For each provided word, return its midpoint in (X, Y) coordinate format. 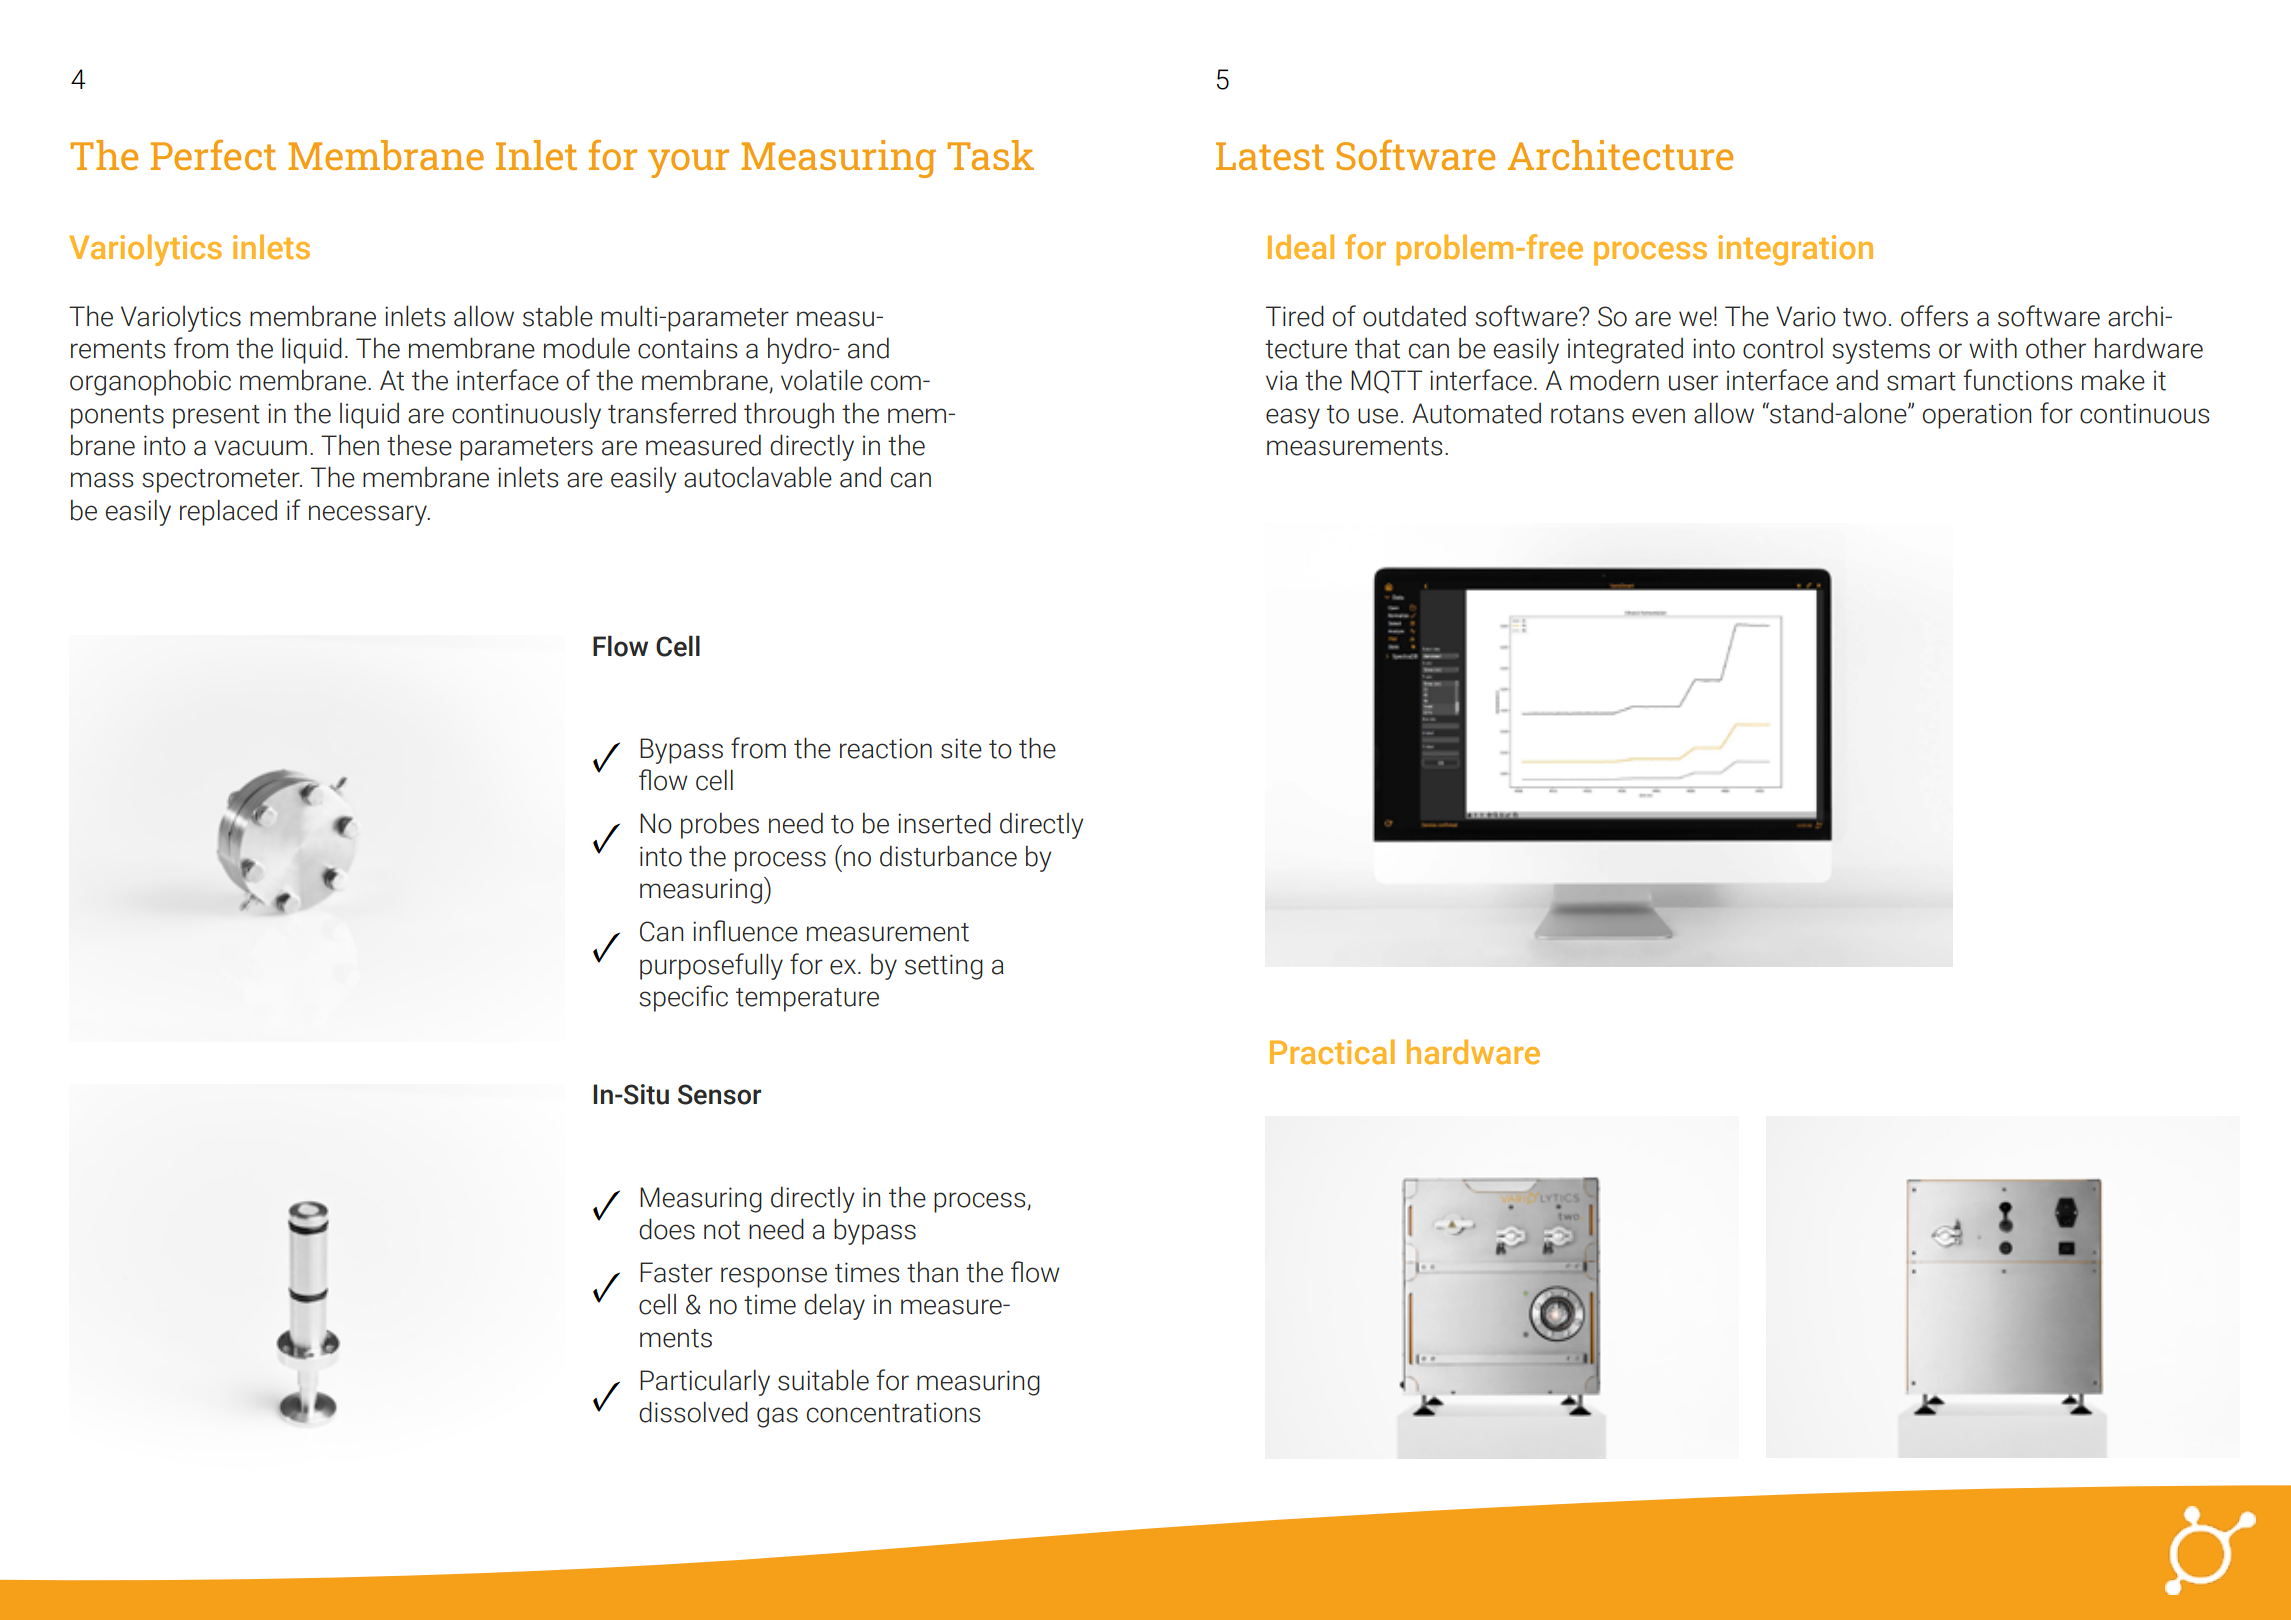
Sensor (719, 1094)
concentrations (894, 1412)
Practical (1332, 1052)
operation (1976, 416)
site (961, 748)
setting (944, 967)
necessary (369, 515)
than (932, 1272)
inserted (944, 823)
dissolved (693, 1412)
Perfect (213, 155)
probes (720, 826)
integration (1795, 250)
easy (1293, 418)
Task (990, 155)
